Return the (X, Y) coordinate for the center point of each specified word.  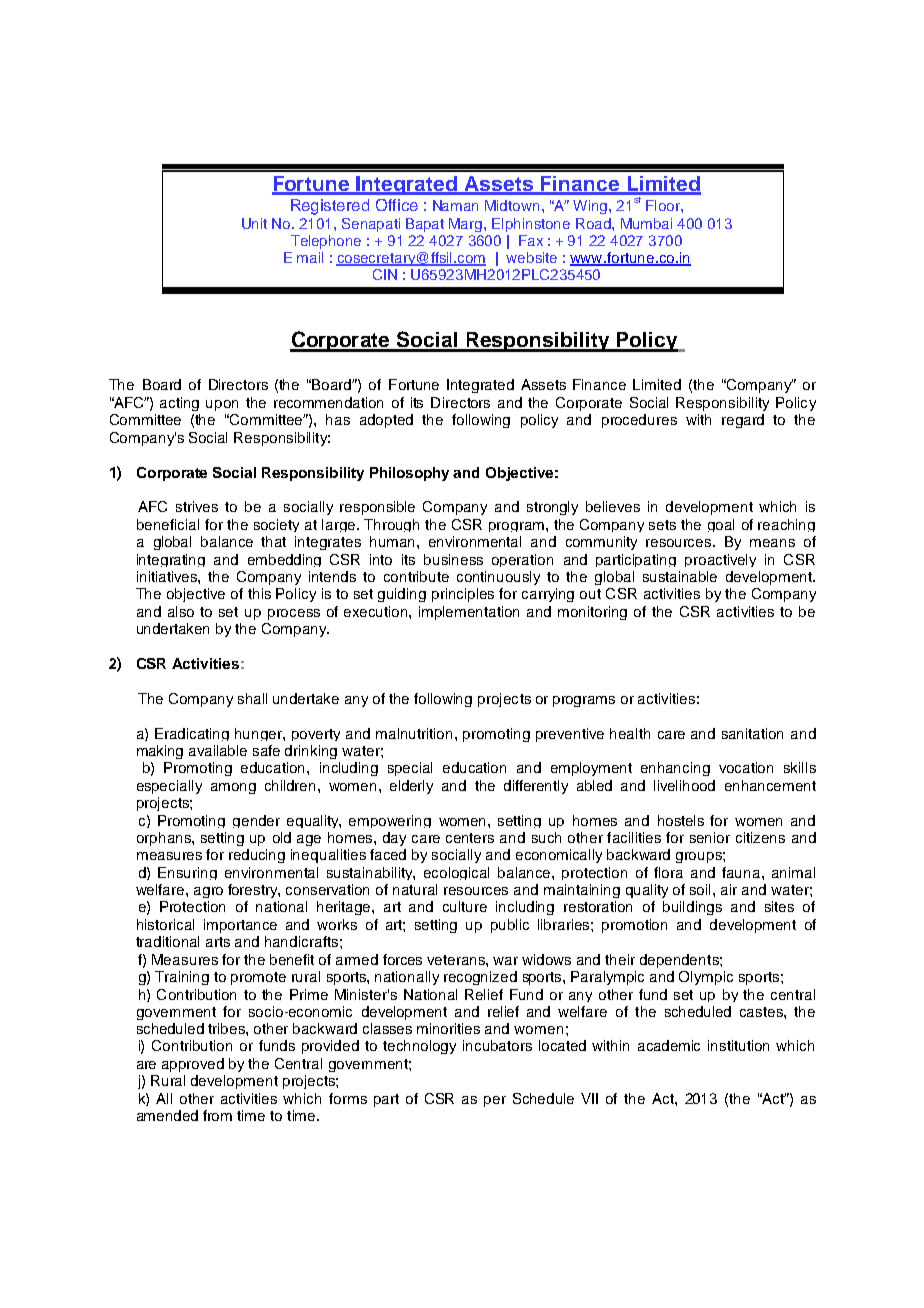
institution (738, 1045)
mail (310, 257)
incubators (497, 1045)
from (217, 1115)
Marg (467, 225)
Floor (664, 205)
